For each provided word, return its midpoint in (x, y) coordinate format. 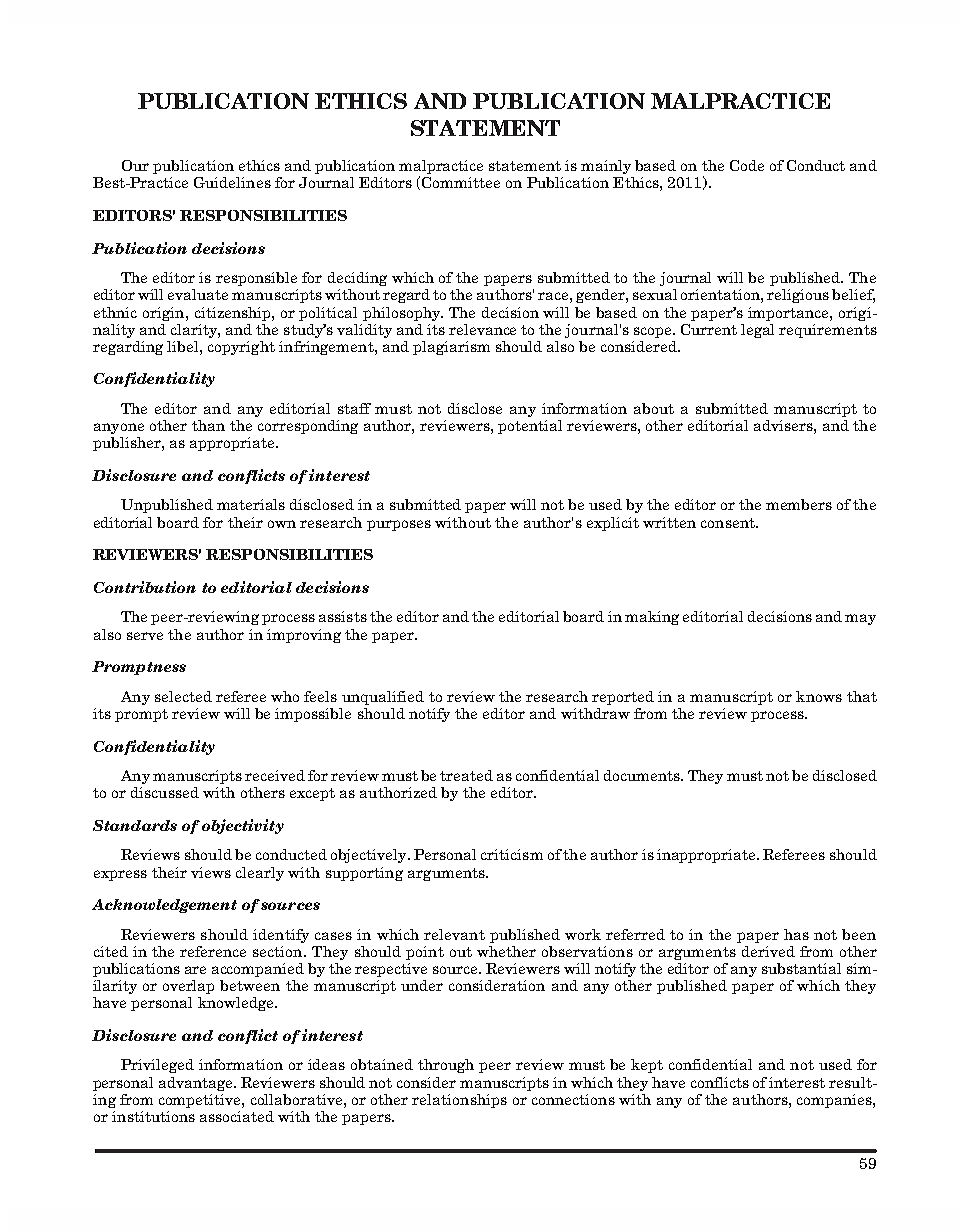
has (796, 934)
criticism (512, 854)
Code (747, 165)
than (208, 425)
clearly (260, 874)
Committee (461, 182)
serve (145, 636)
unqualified (383, 698)
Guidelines (232, 182)
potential (530, 425)
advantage (197, 1084)
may (860, 619)
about (654, 408)
